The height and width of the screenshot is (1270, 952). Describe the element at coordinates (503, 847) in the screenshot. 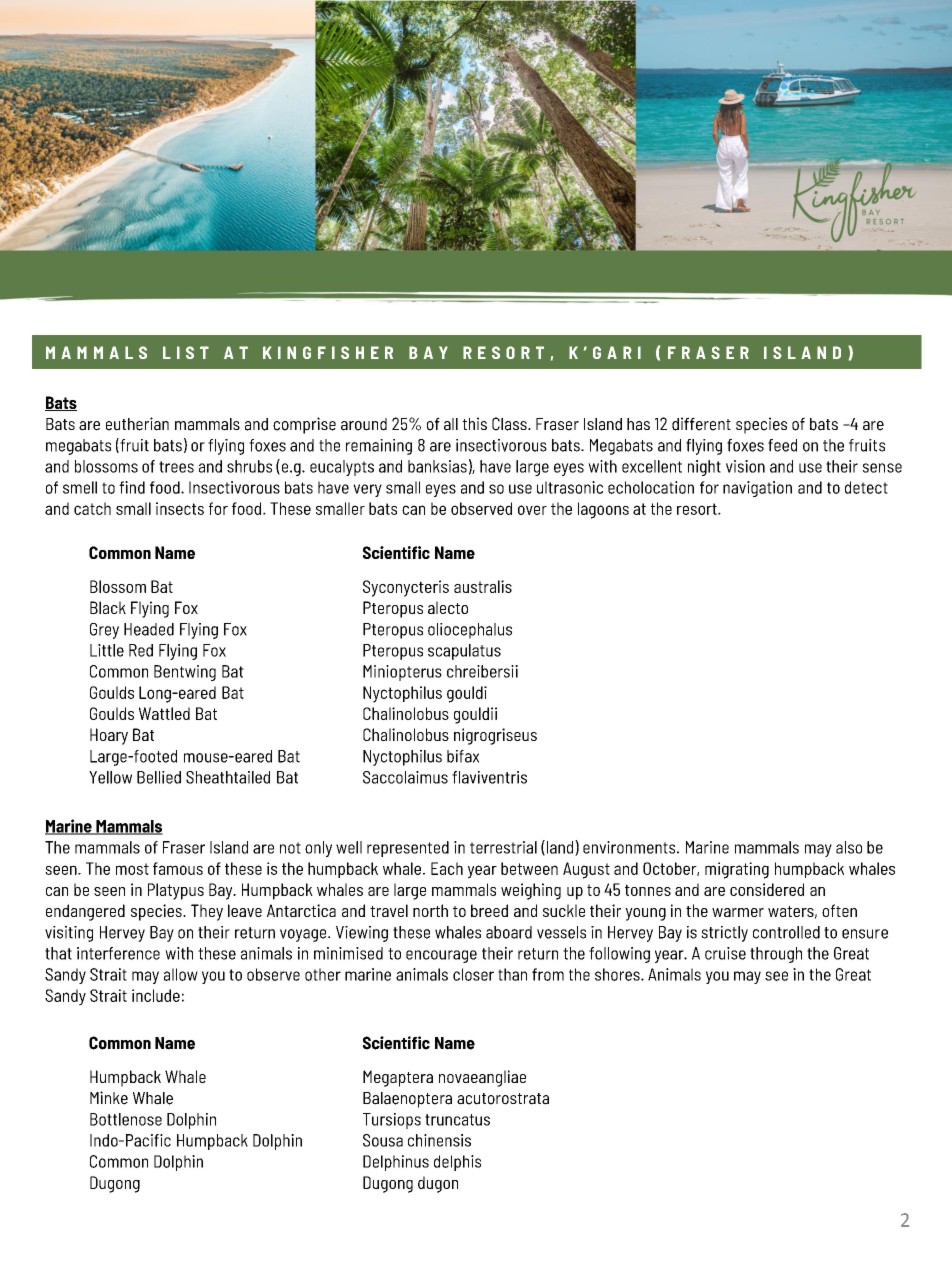

I see `terrestrial` at that location.
